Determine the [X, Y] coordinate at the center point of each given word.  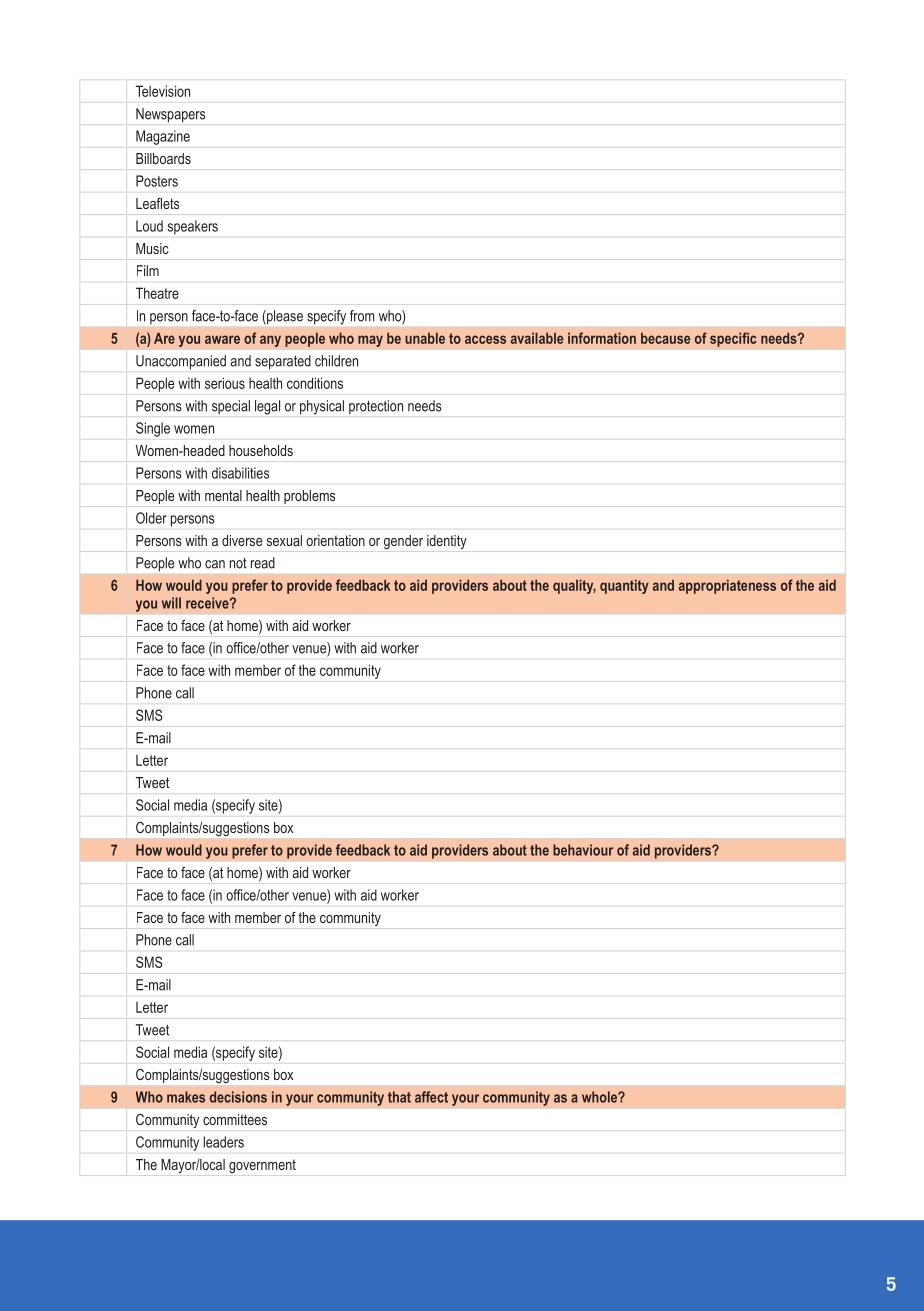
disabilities [240, 473]
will [171, 603]
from [362, 316]
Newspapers [170, 115]
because [665, 338]
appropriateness [727, 586]
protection [376, 407]
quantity [624, 586]
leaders [223, 1142]
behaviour [583, 850]
